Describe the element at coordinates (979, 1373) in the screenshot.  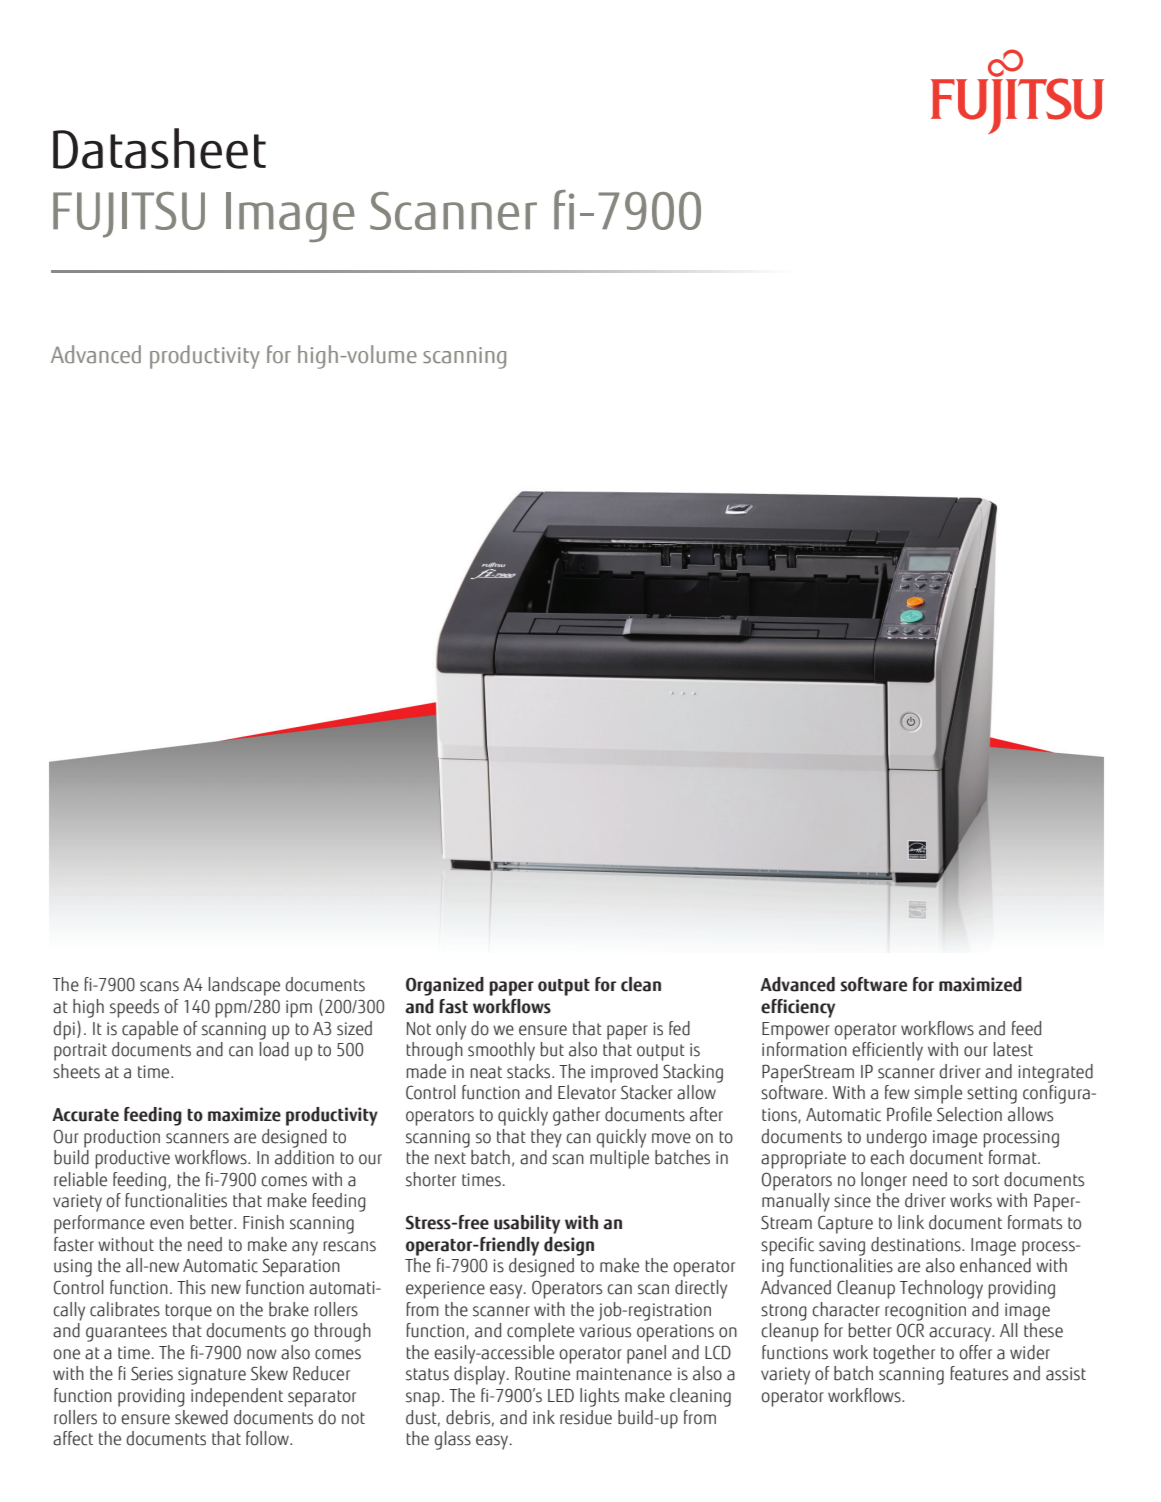
I see `features` at that location.
